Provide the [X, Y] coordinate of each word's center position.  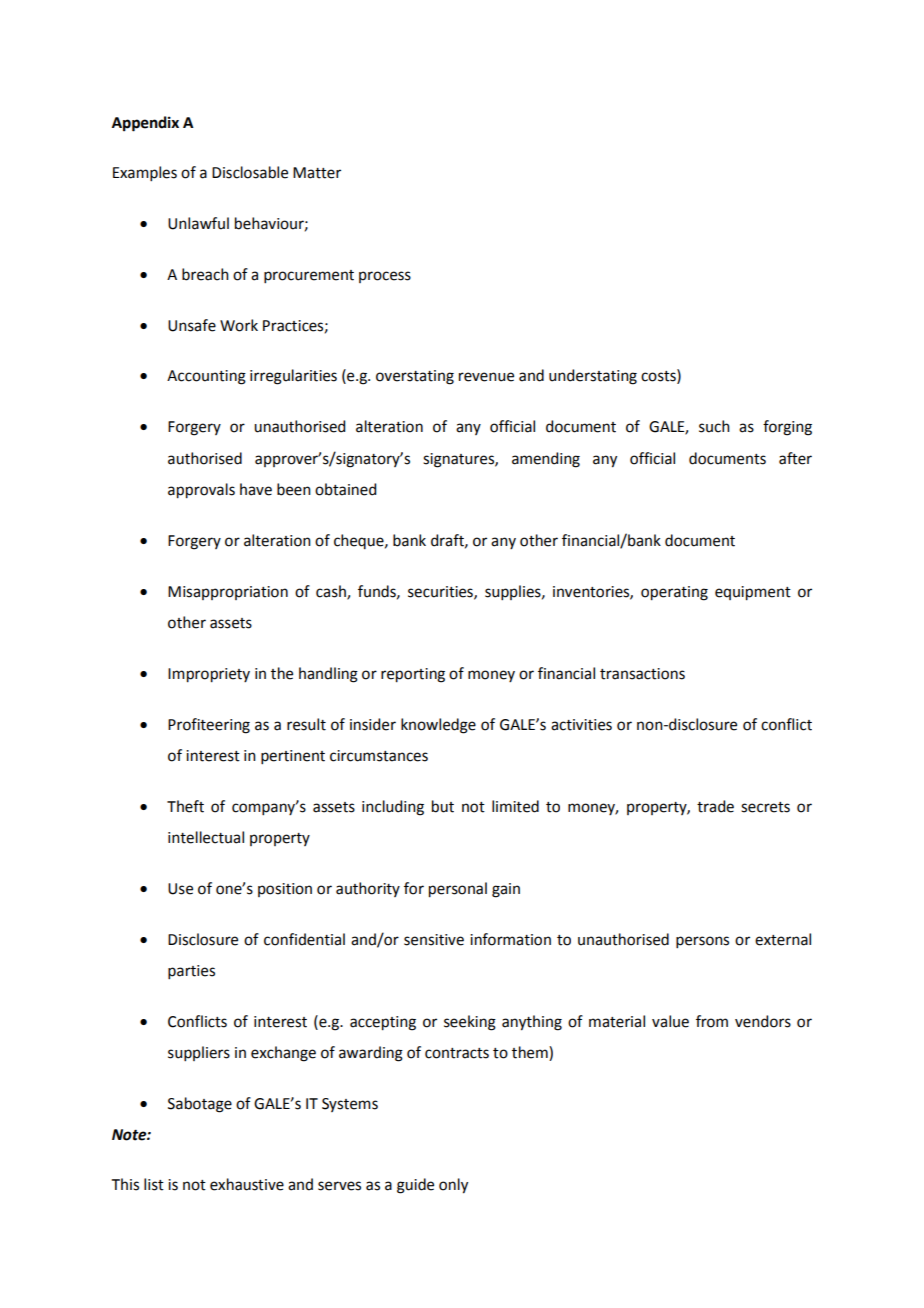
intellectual [206, 837]
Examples [145, 173]
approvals [201, 491]
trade [715, 806]
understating [593, 377]
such [714, 426]
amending [546, 460]
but [443, 806]
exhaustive [247, 1184]
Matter [317, 173]
